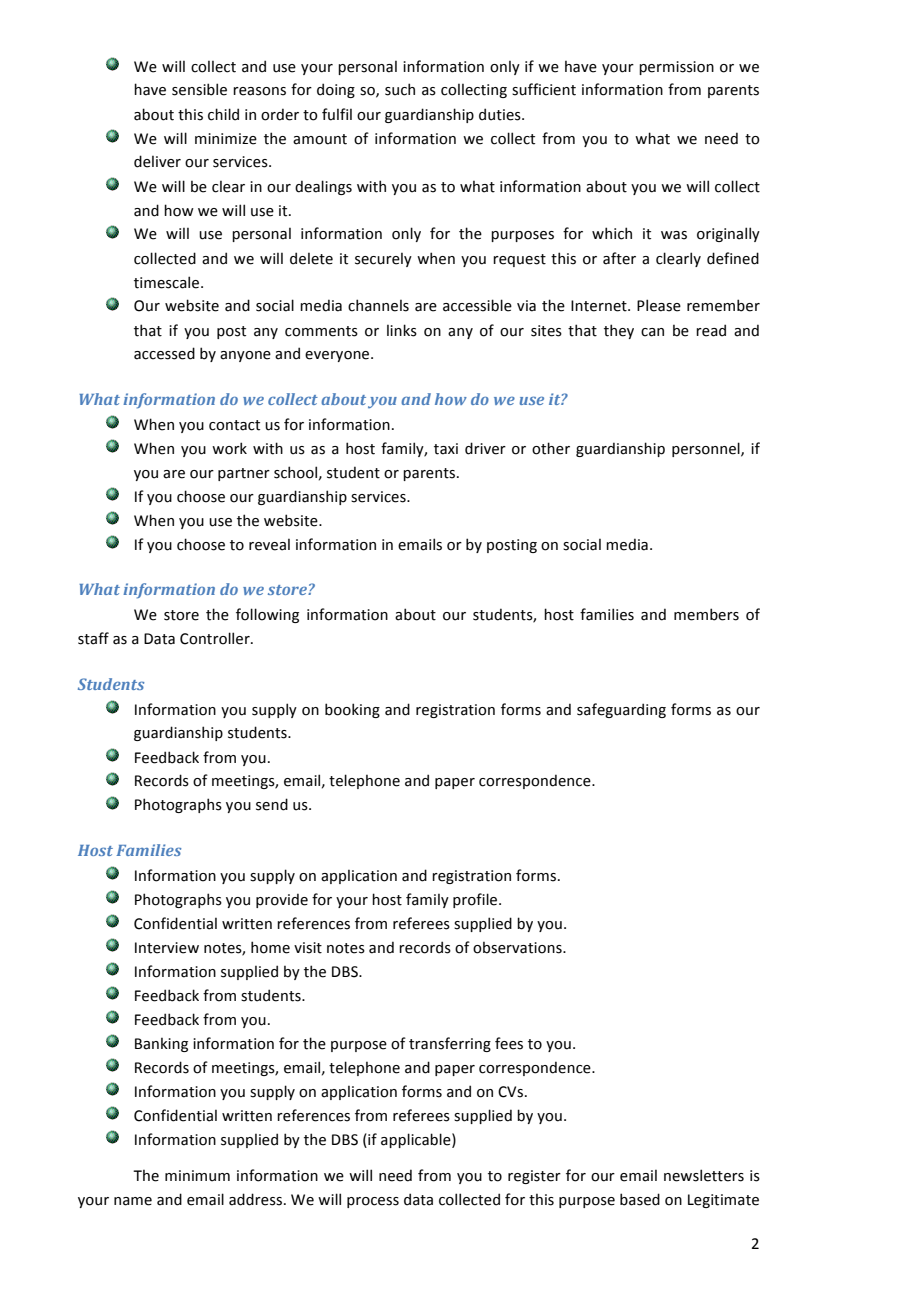 Image resolution: width=924 pixels, height=1308 pixels. What do you see at coordinates (216, 638) in the page?
I see `Controller` at bounding box center [216, 638].
